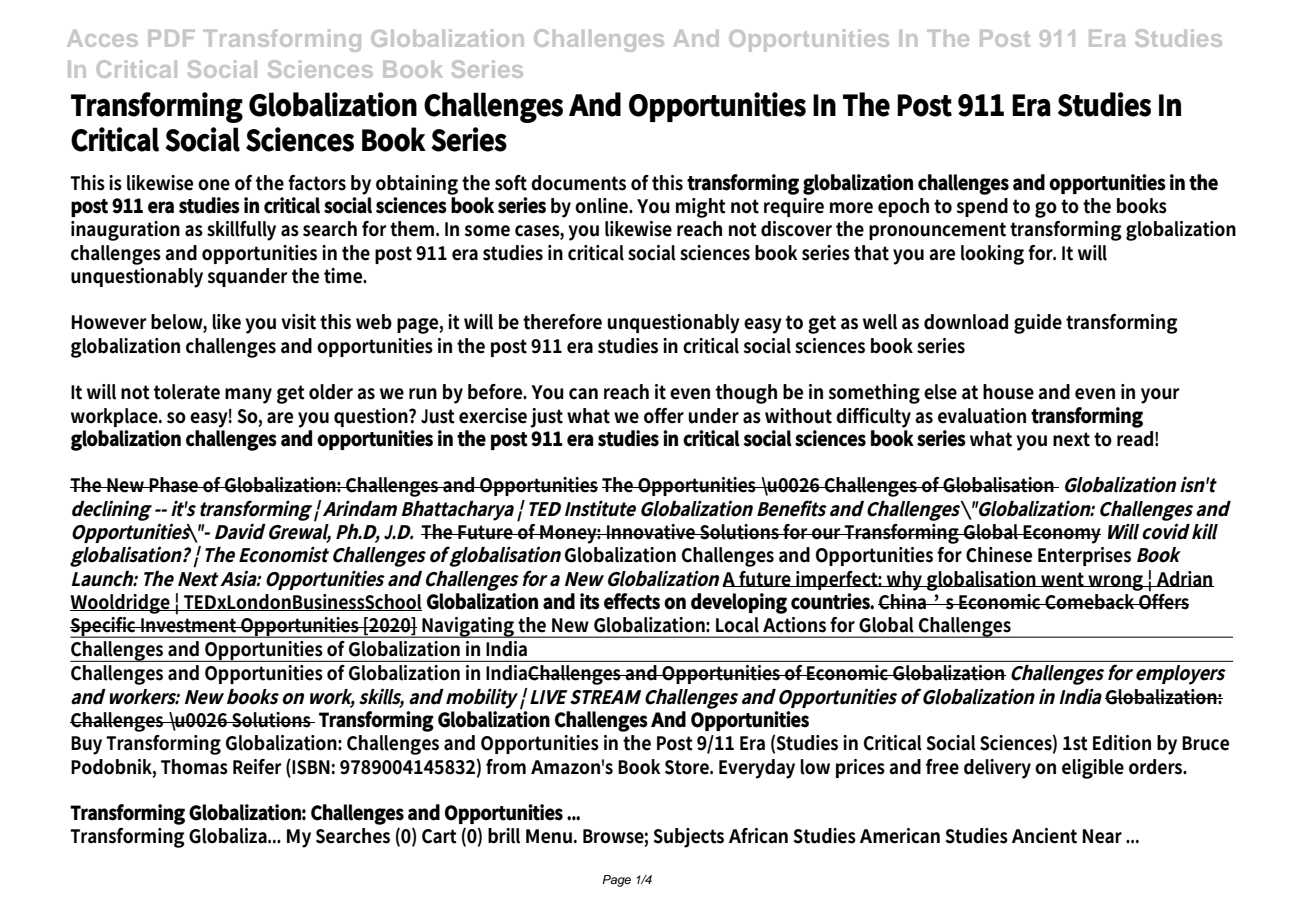 The height and width of the image is (924, 1308). Describe the element at coordinates (982, 207) in the image. I see `spend` at that location.
